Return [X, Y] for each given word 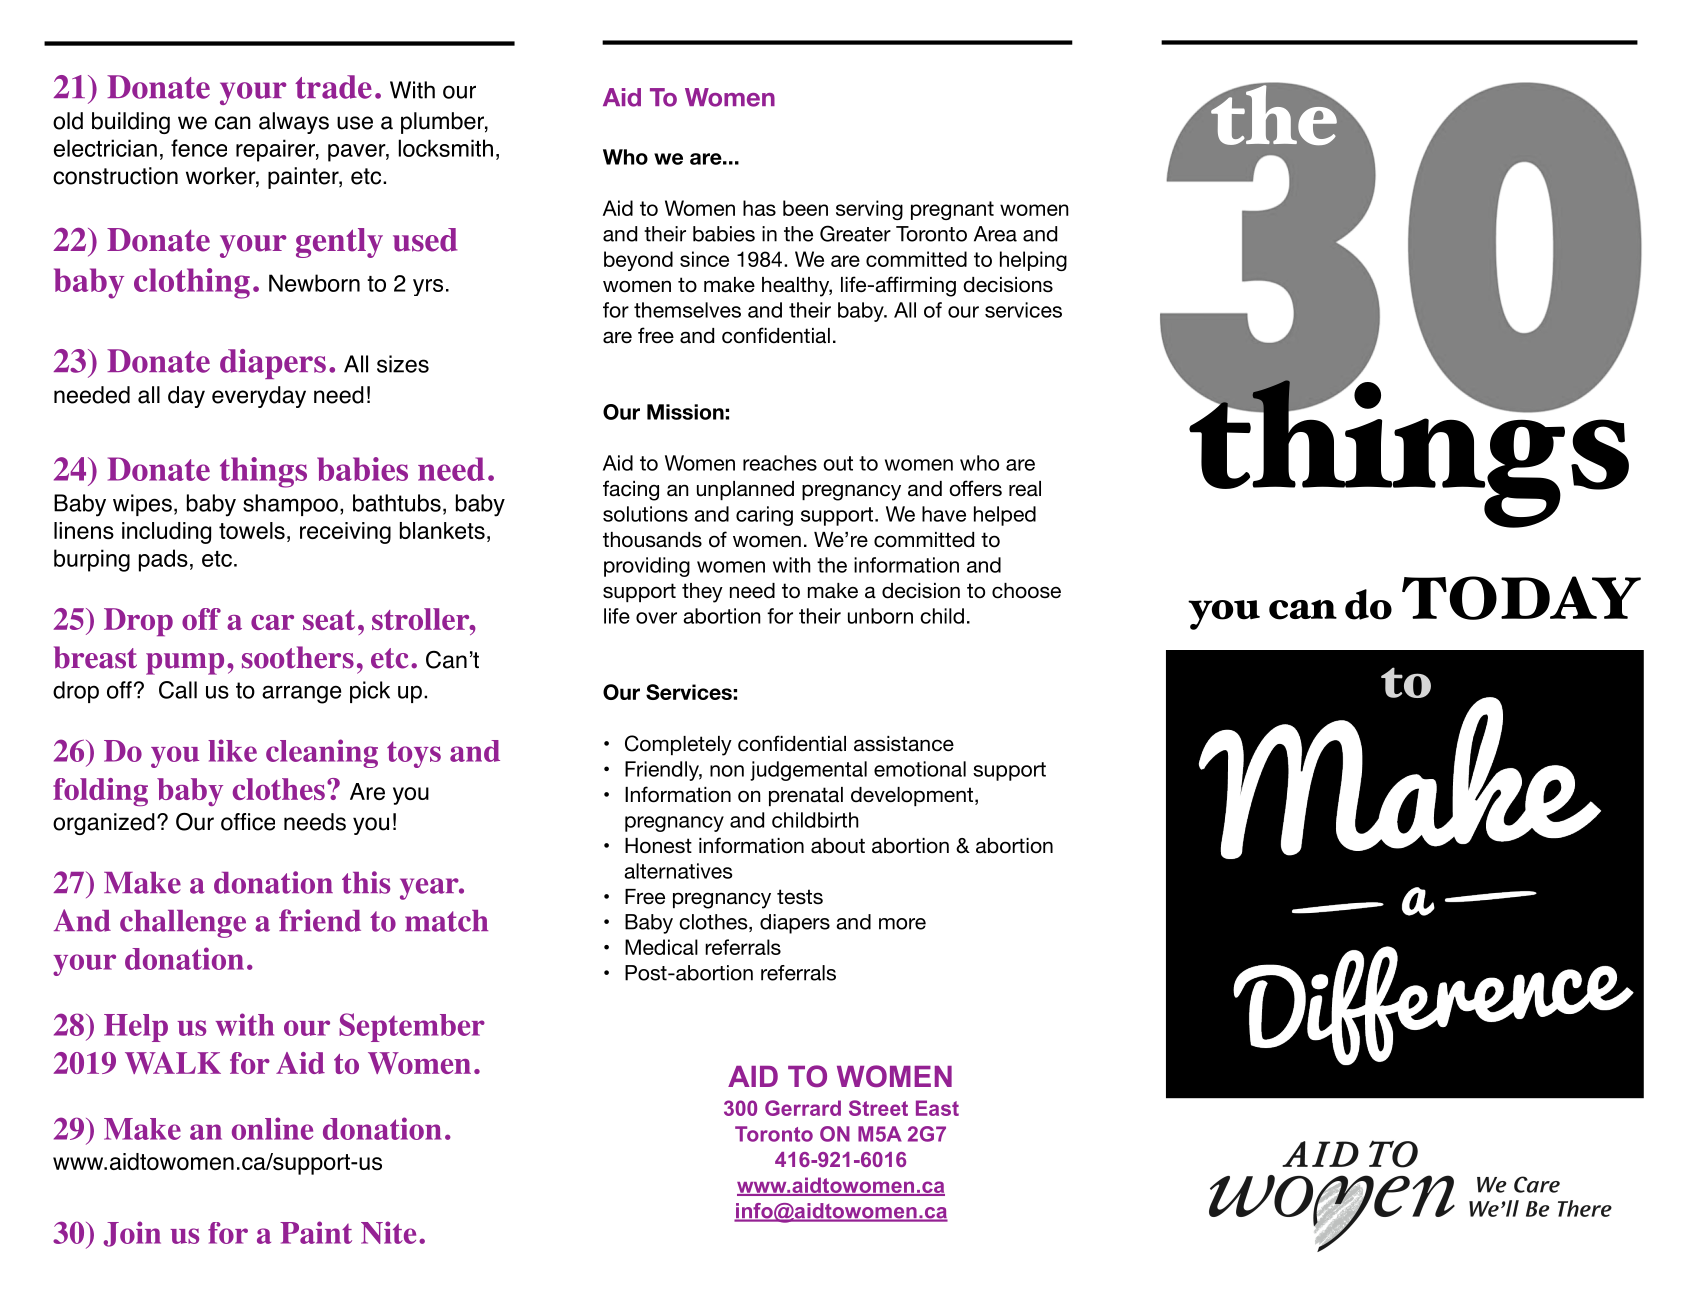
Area [995, 234]
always [294, 123]
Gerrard [803, 1108]
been [805, 208]
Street [878, 1108]
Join [132, 1234]
